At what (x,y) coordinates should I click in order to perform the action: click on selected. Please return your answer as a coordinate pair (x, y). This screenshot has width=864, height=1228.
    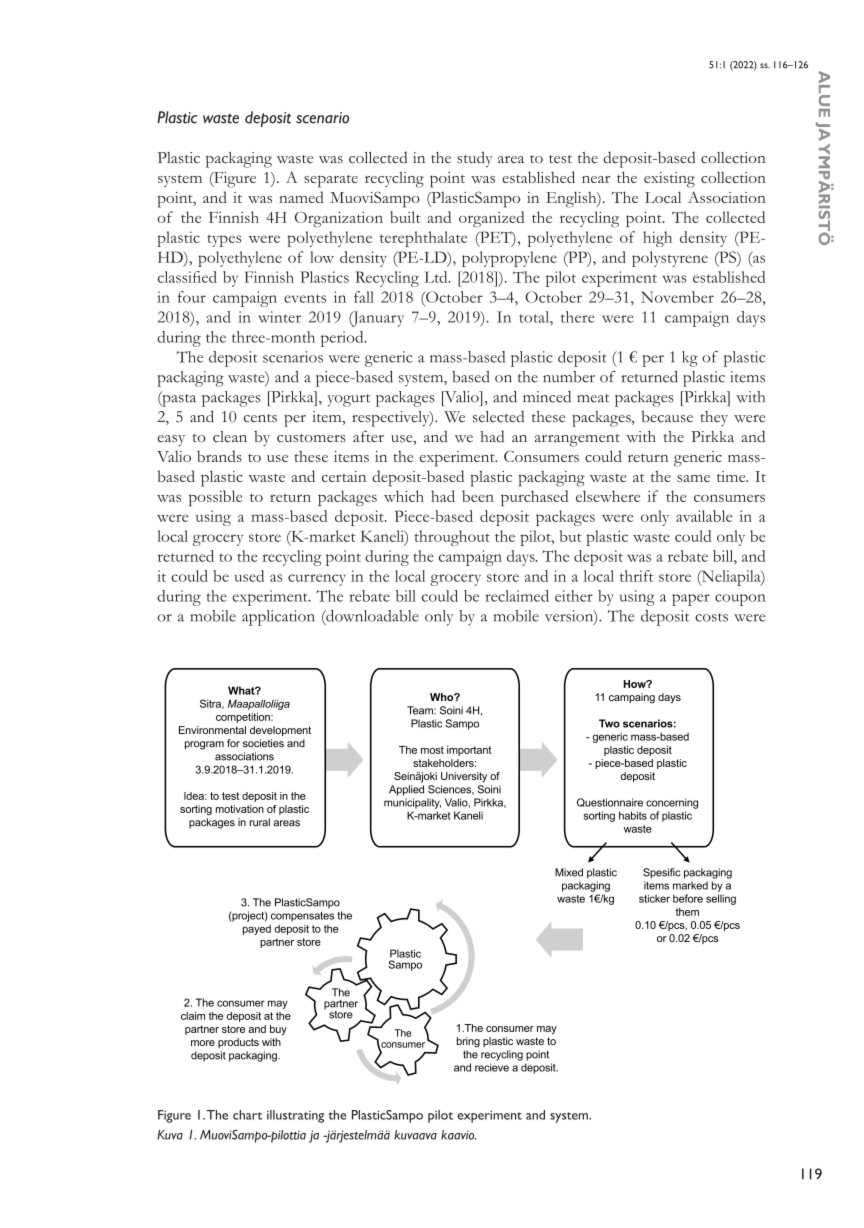
    Looking at the image, I should click on (498, 416).
